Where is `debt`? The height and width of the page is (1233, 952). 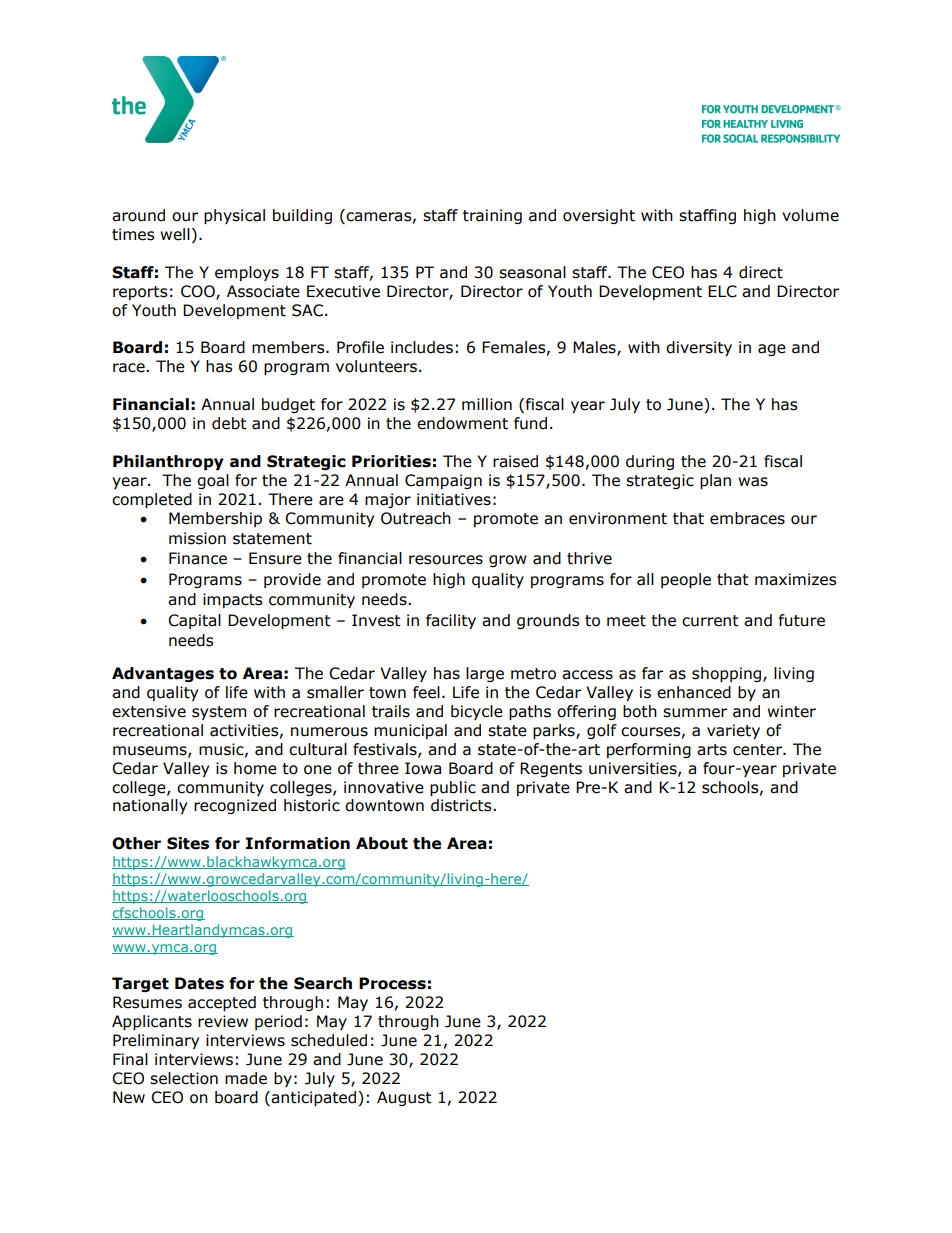 debt is located at coordinates (229, 423).
